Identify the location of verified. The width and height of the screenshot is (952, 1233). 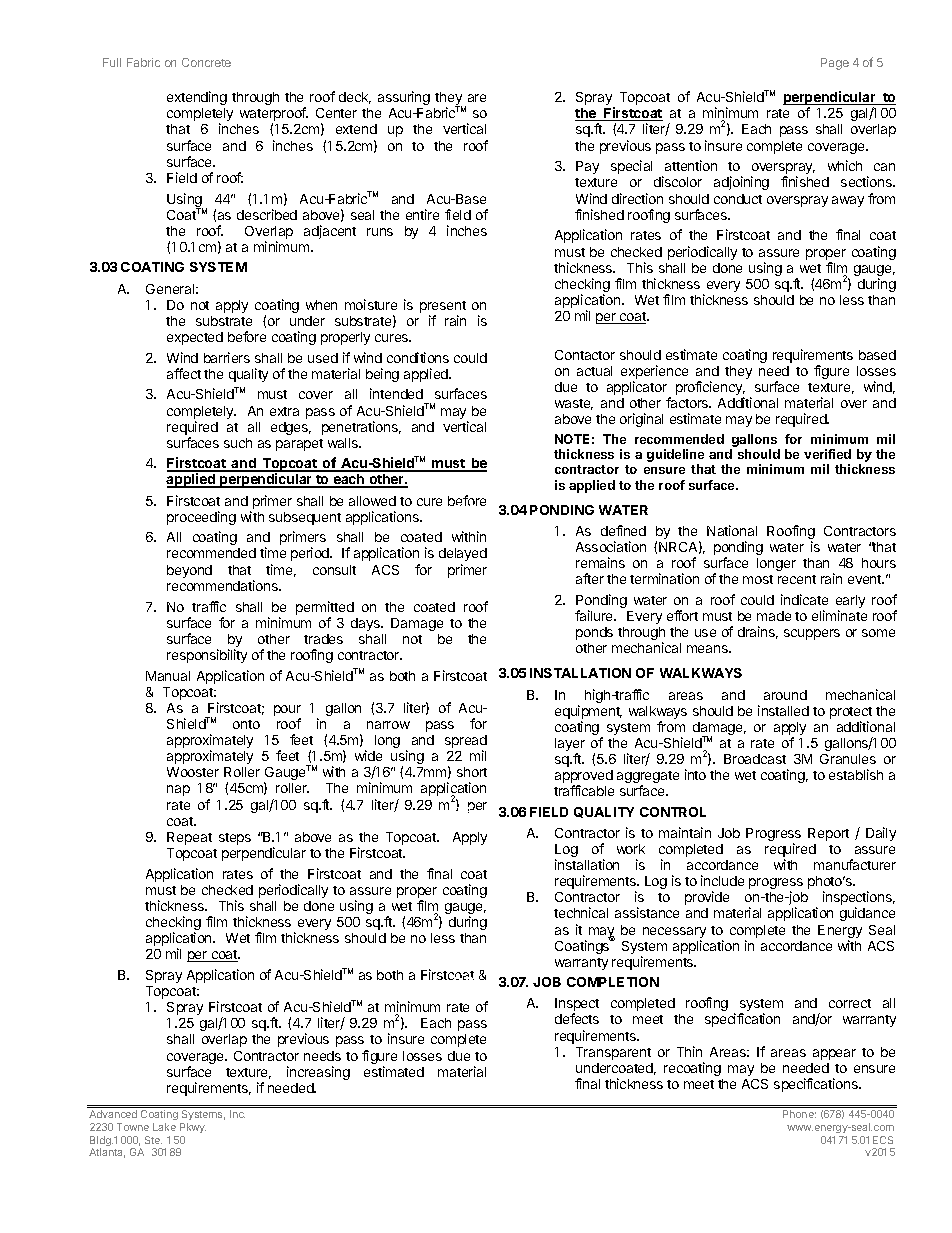
(827, 454).
